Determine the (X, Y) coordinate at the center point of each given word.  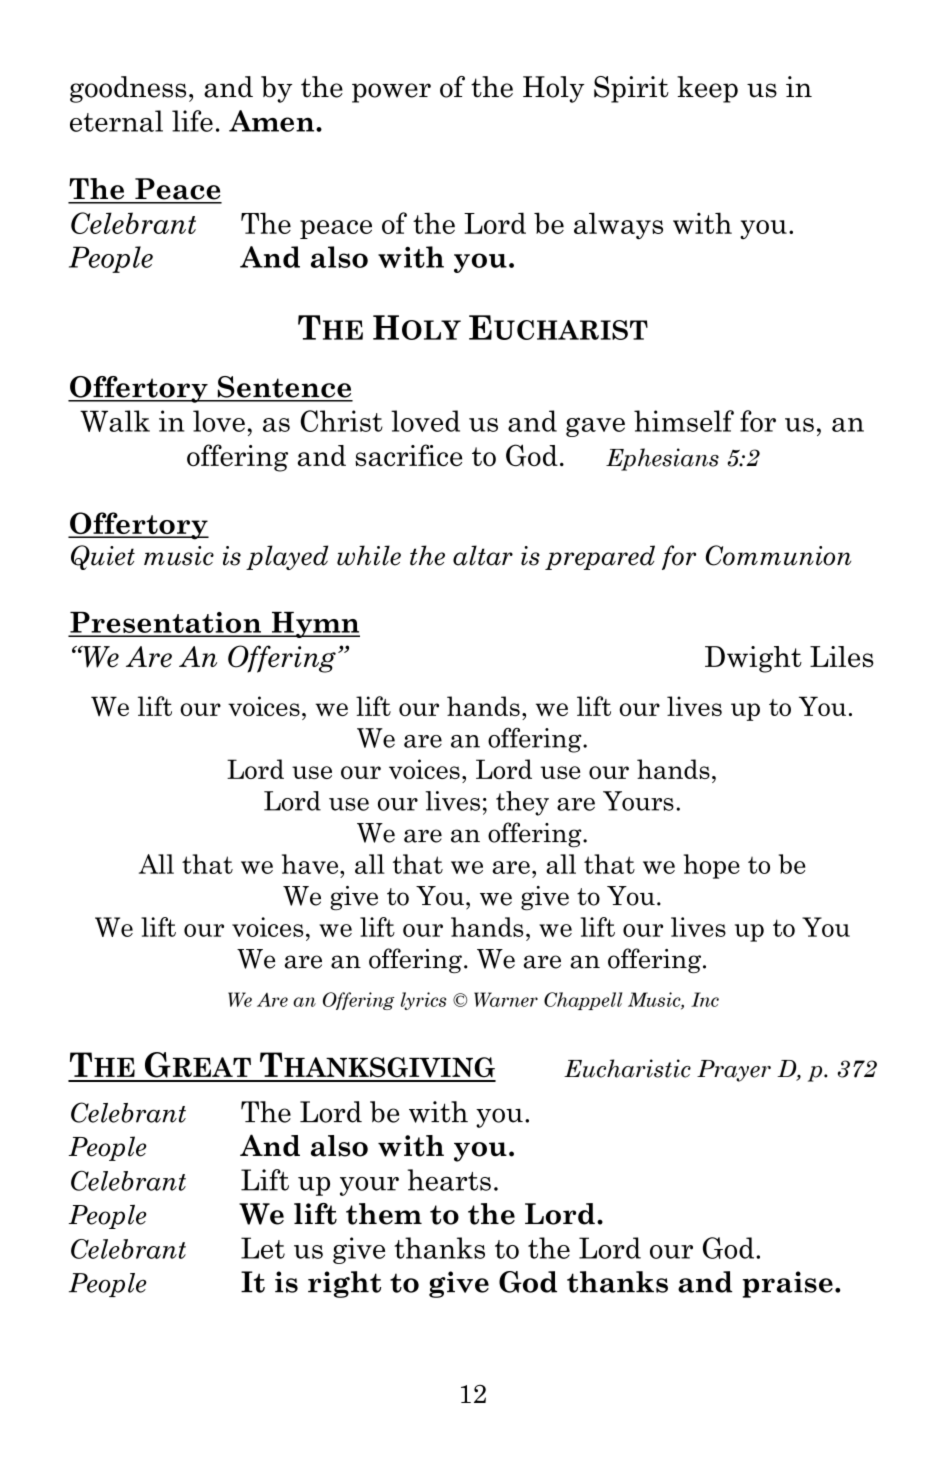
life (192, 121)
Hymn (314, 625)
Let (263, 1248)
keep (707, 89)
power (391, 93)
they (522, 803)
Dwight (753, 659)
